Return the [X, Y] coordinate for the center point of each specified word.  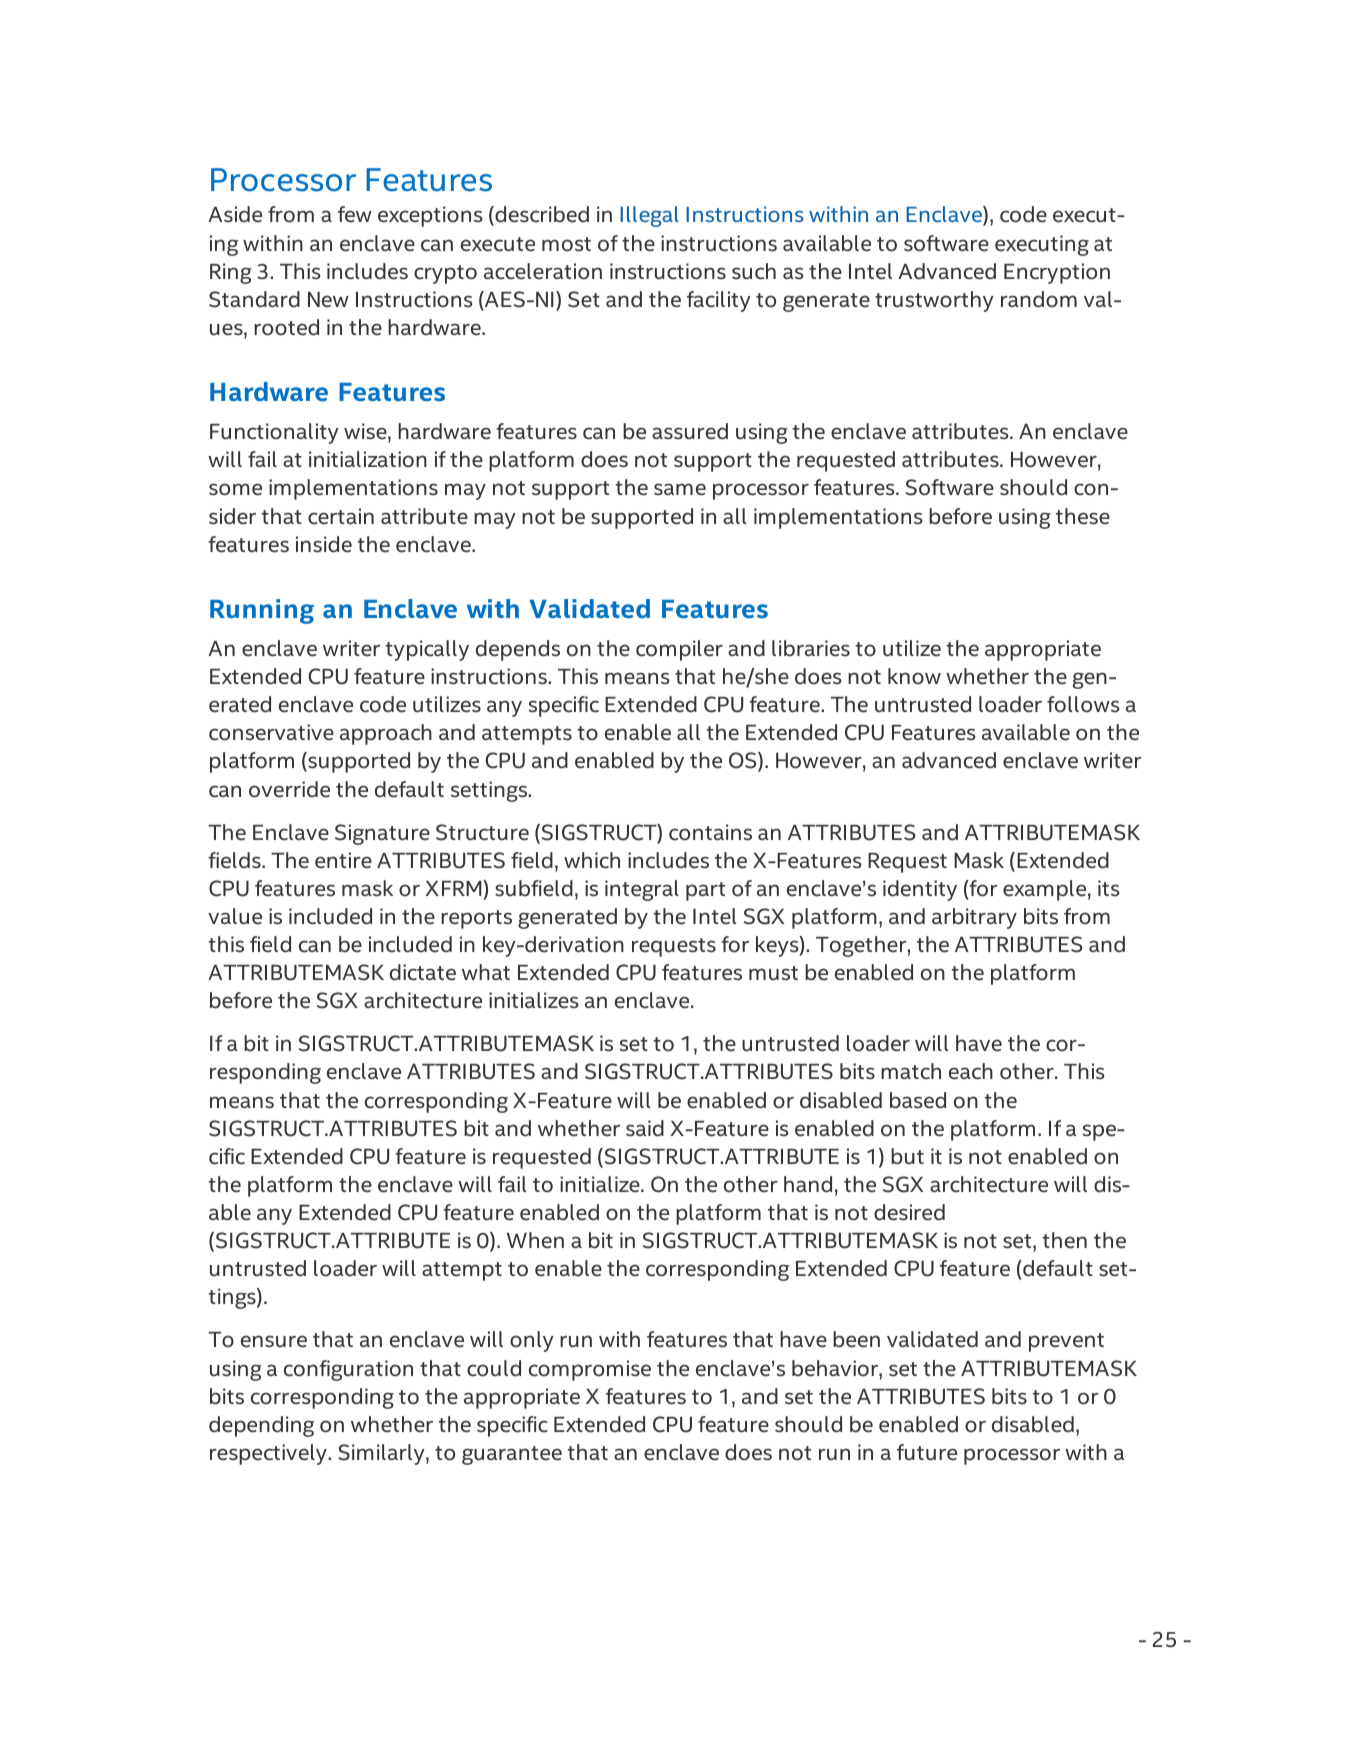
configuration [348, 1370]
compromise [590, 1370]
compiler [679, 650]
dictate [423, 972]
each [971, 1071]
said [645, 1128]
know [914, 676]
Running [262, 611]
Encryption [1057, 273]
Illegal [649, 216]
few [355, 214]
